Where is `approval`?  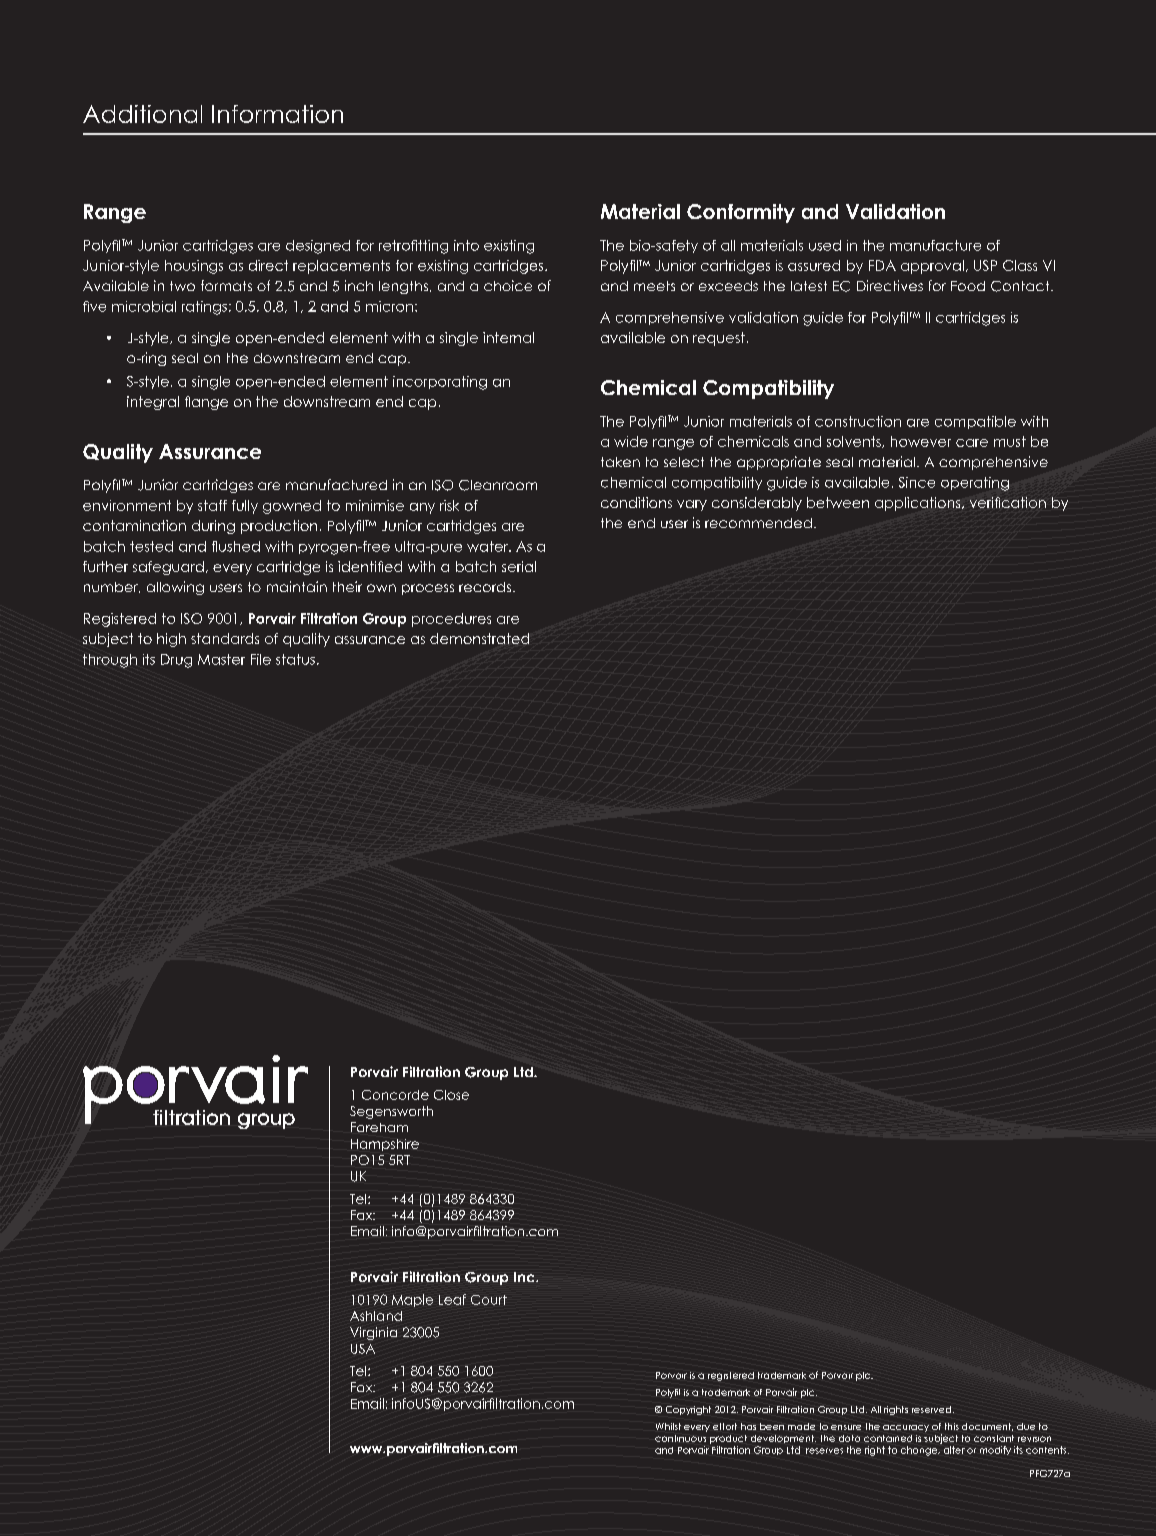 approval is located at coordinates (932, 267).
